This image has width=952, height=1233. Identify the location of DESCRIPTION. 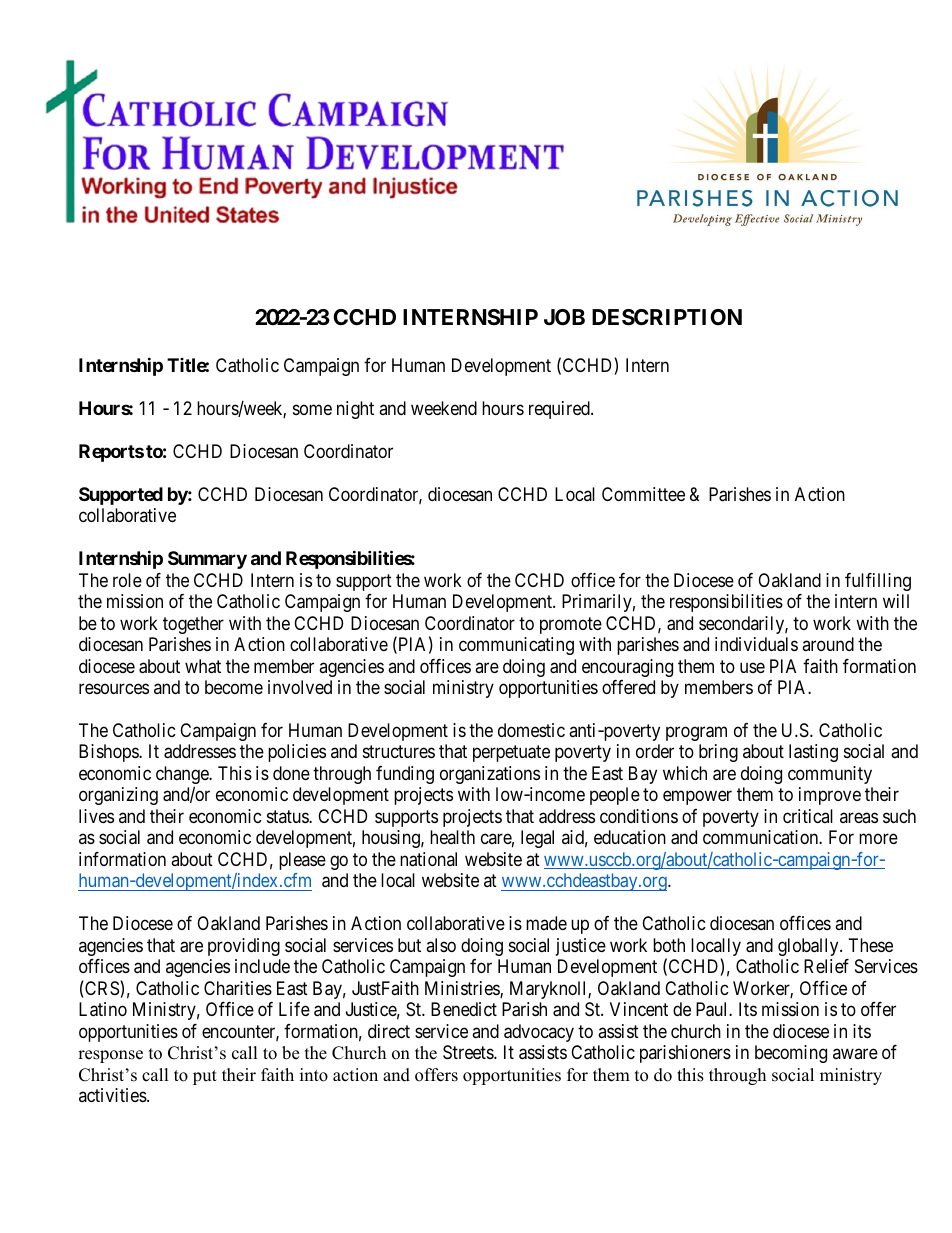
(667, 317).
